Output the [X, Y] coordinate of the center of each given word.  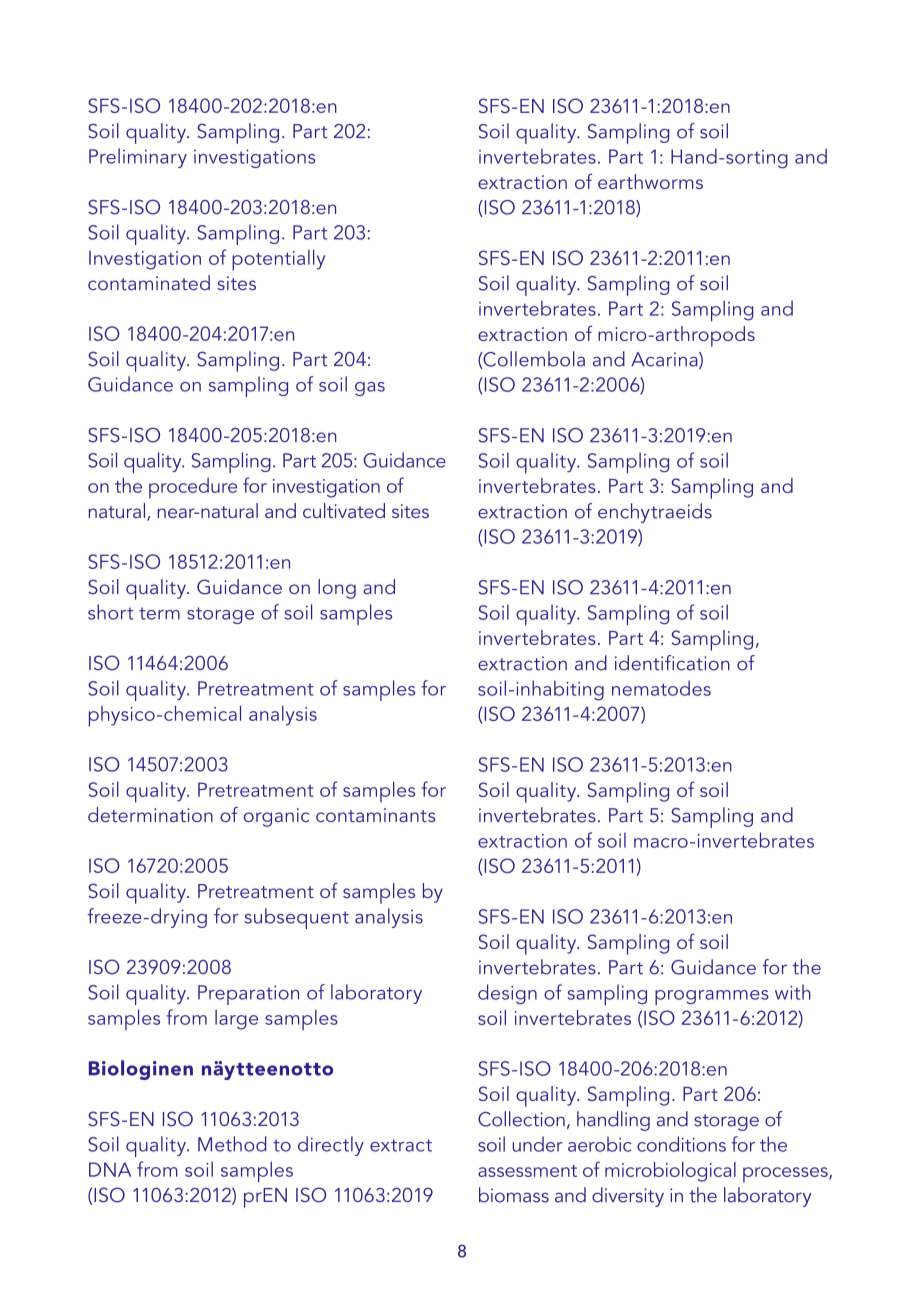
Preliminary [138, 158]
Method [232, 1144]
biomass [514, 1195]
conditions [681, 1144]
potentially [278, 260]
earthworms [650, 181]
